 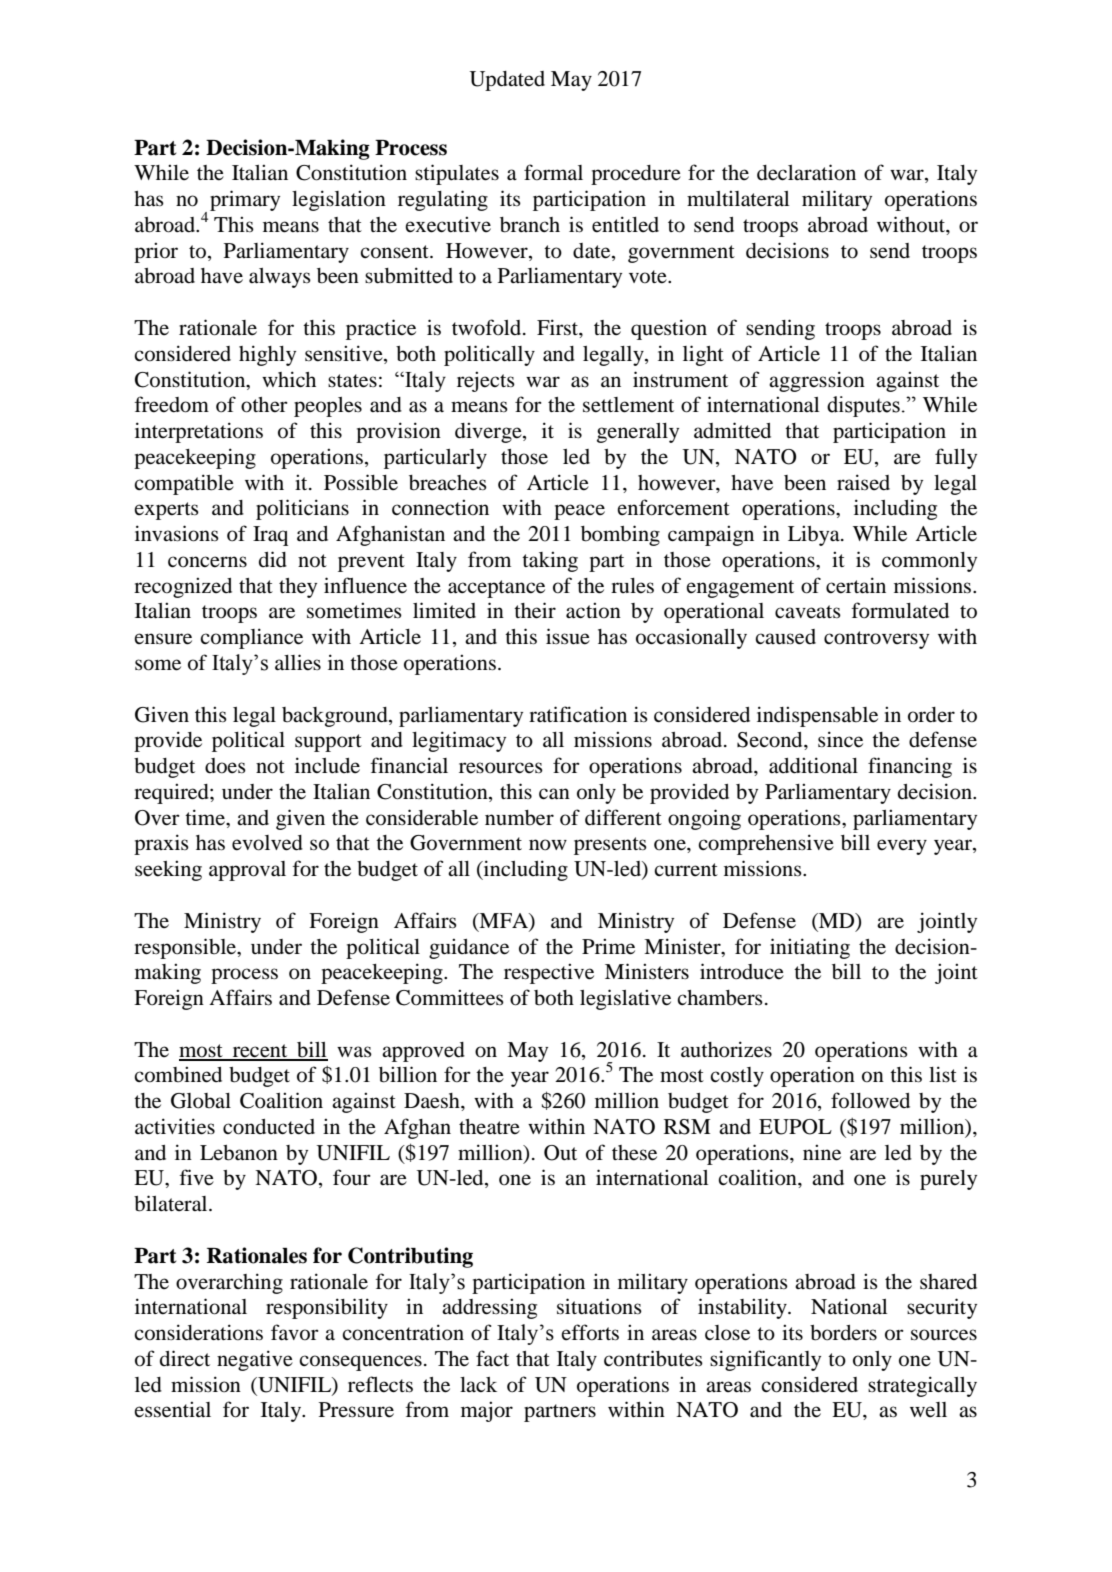 What do you see at coordinates (245, 200) in the page?
I see `primary` at bounding box center [245, 200].
